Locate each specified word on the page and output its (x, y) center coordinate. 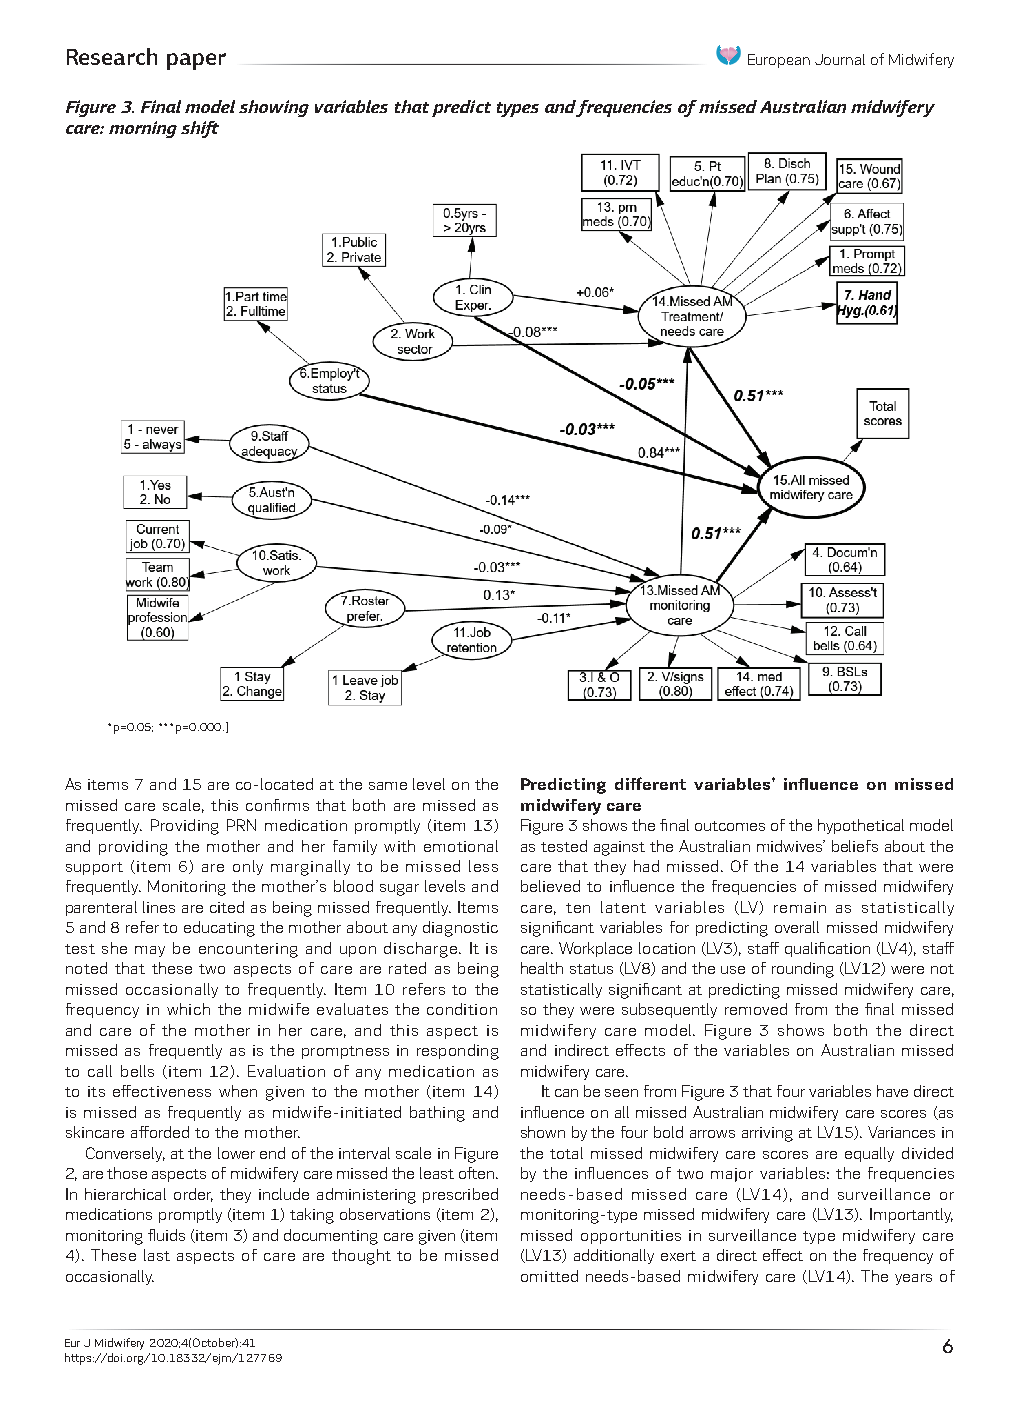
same (388, 786)
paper (196, 61)
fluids (166, 1235)
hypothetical (861, 826)
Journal (840, 59)
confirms (277, 805)
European (779, 61)
